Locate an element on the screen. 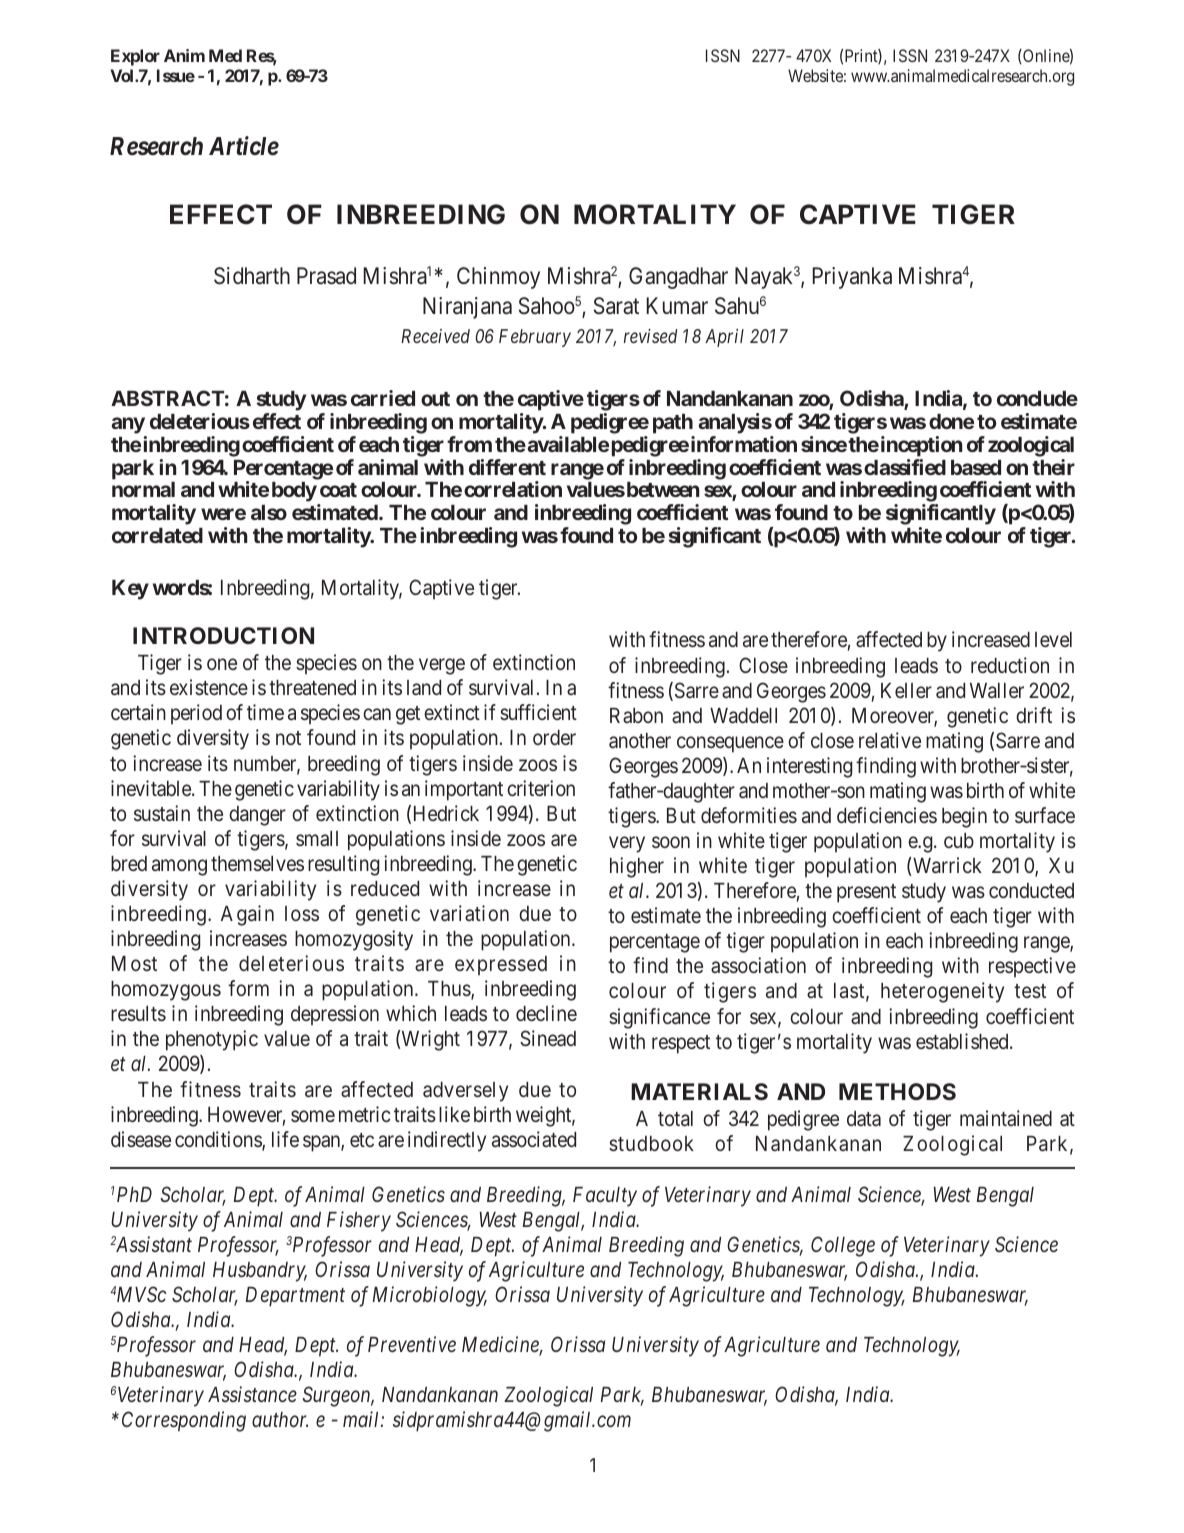 Image resolution: width=1184 pixels, height=1533 pixels. Assistance is located at coordinates (252, 1394).
